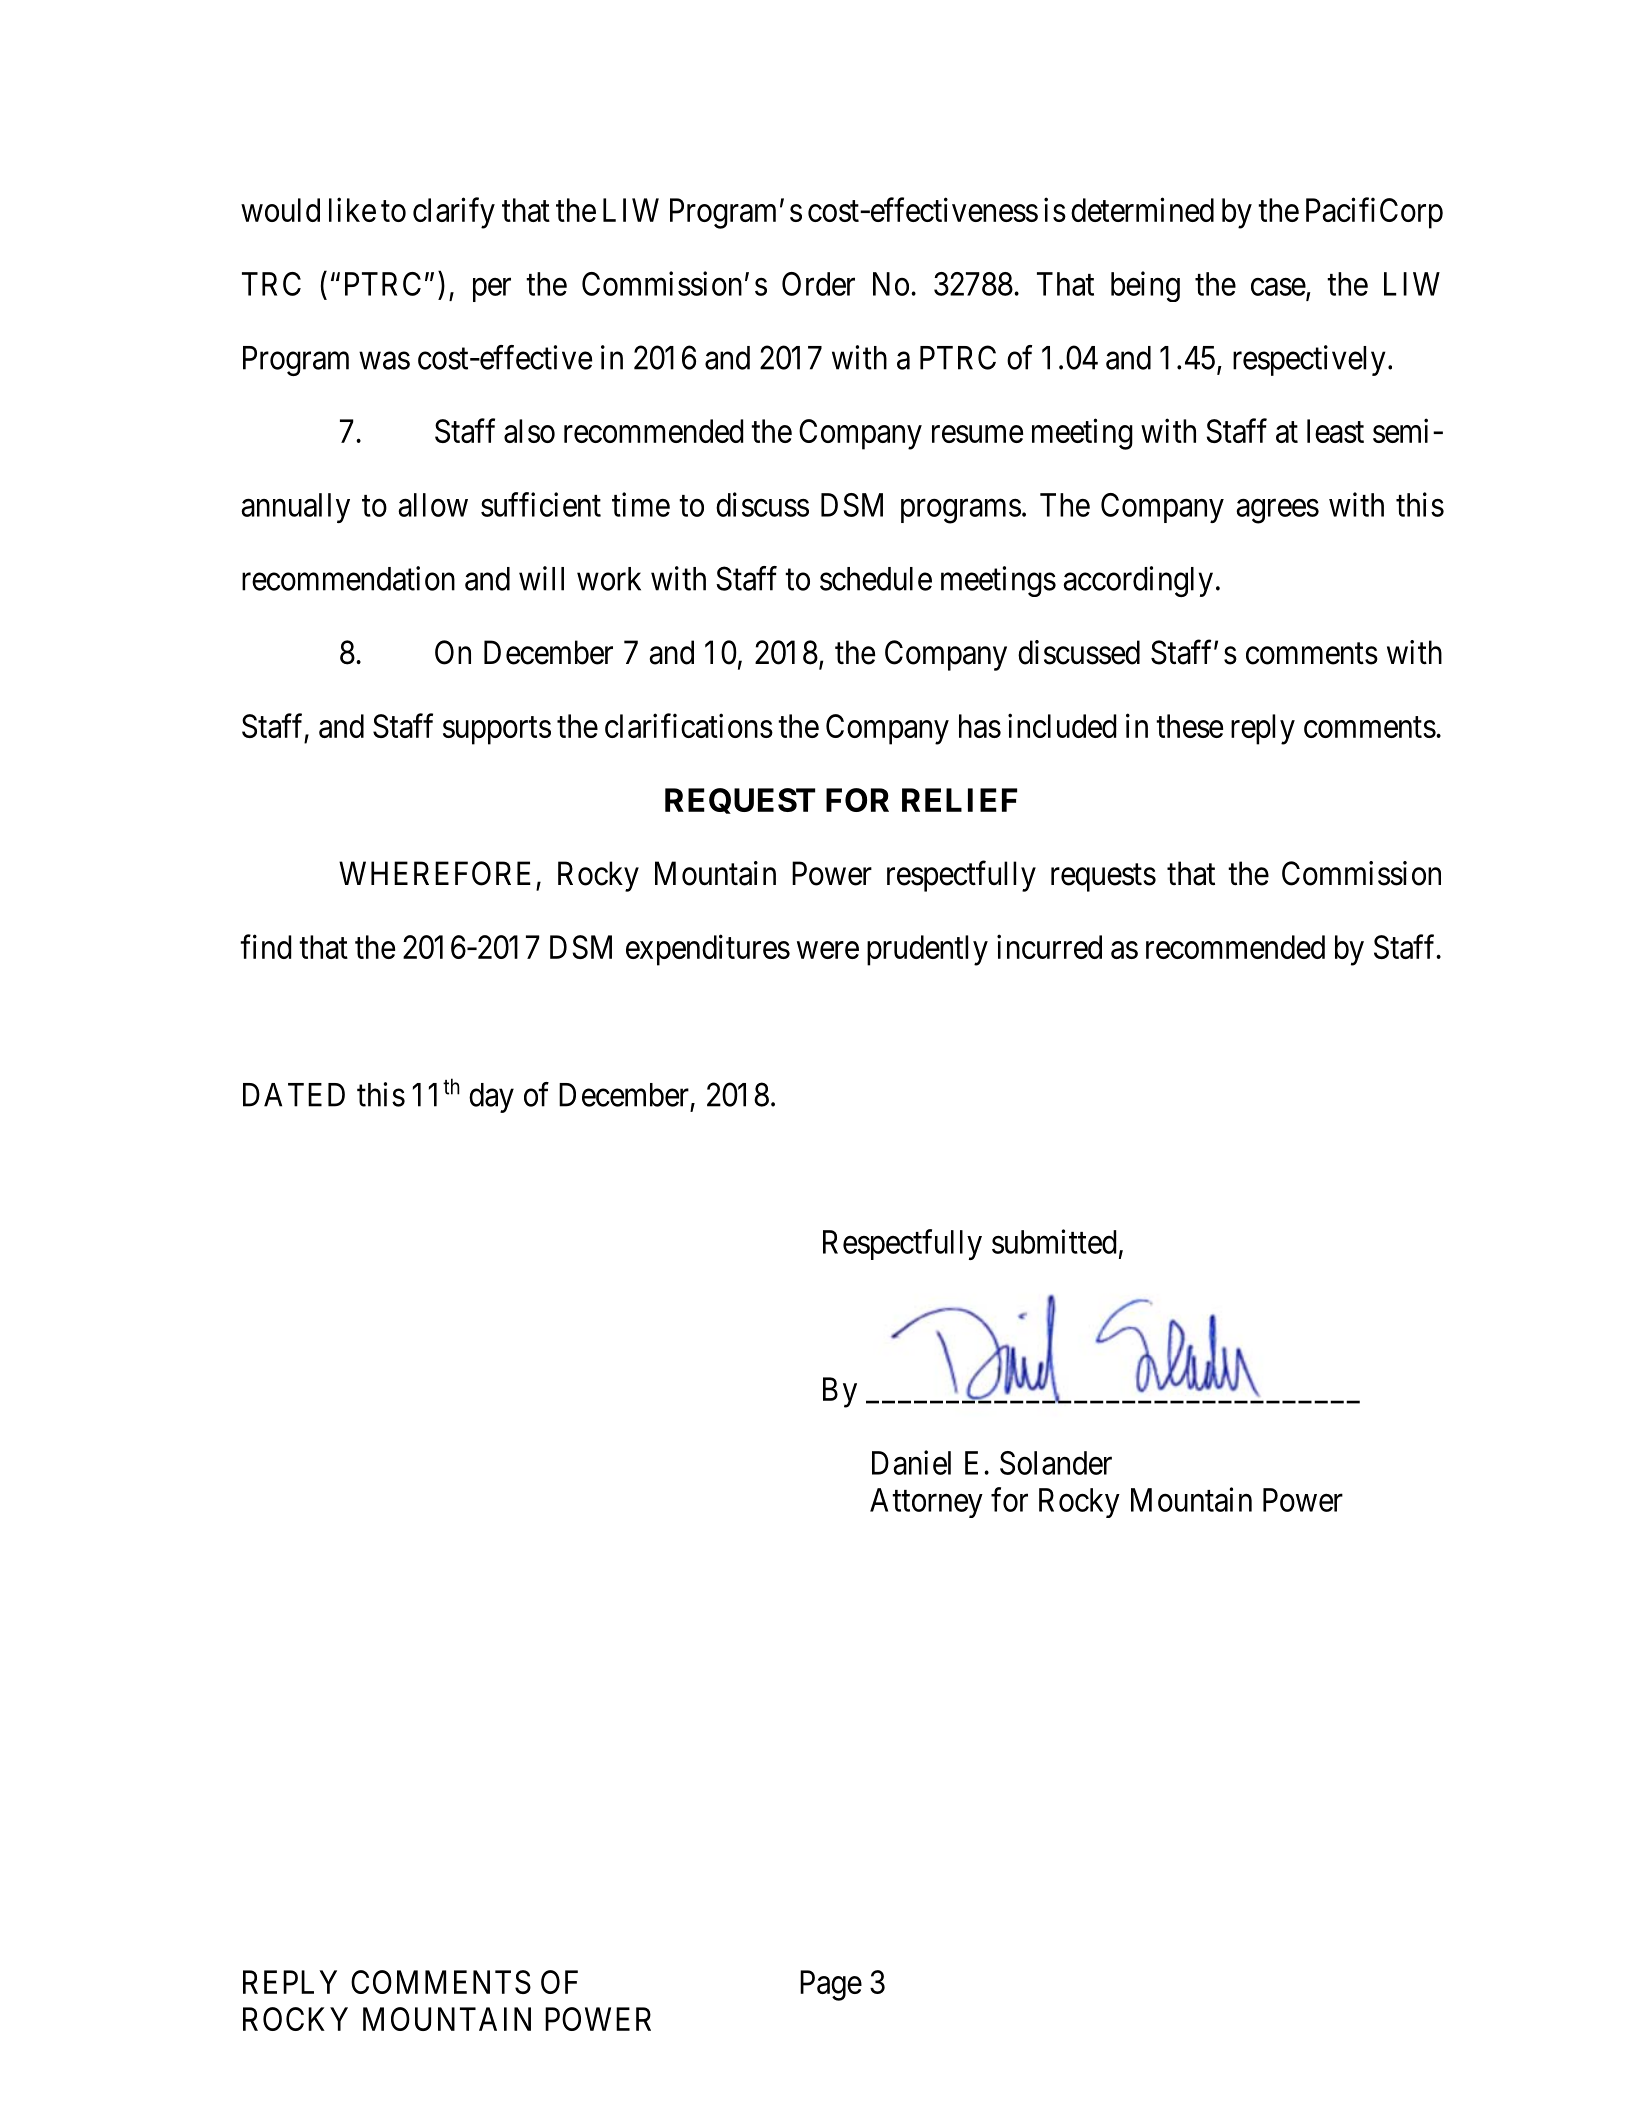 The width and height of the image is (1635, 2115). I want to click on schedule, so click(876, 579).
